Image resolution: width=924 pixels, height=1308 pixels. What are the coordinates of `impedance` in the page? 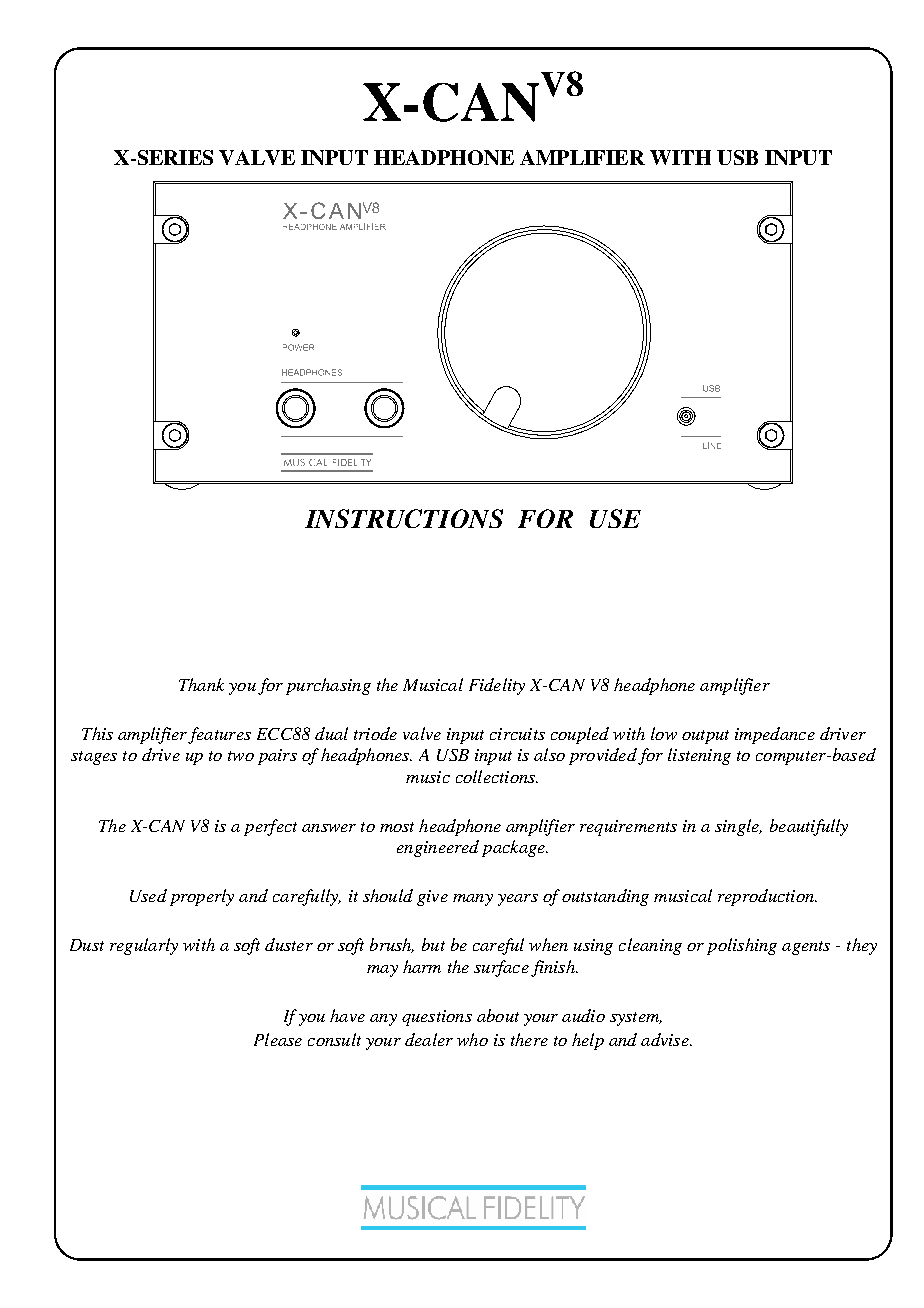 It's located at (775, 735).
